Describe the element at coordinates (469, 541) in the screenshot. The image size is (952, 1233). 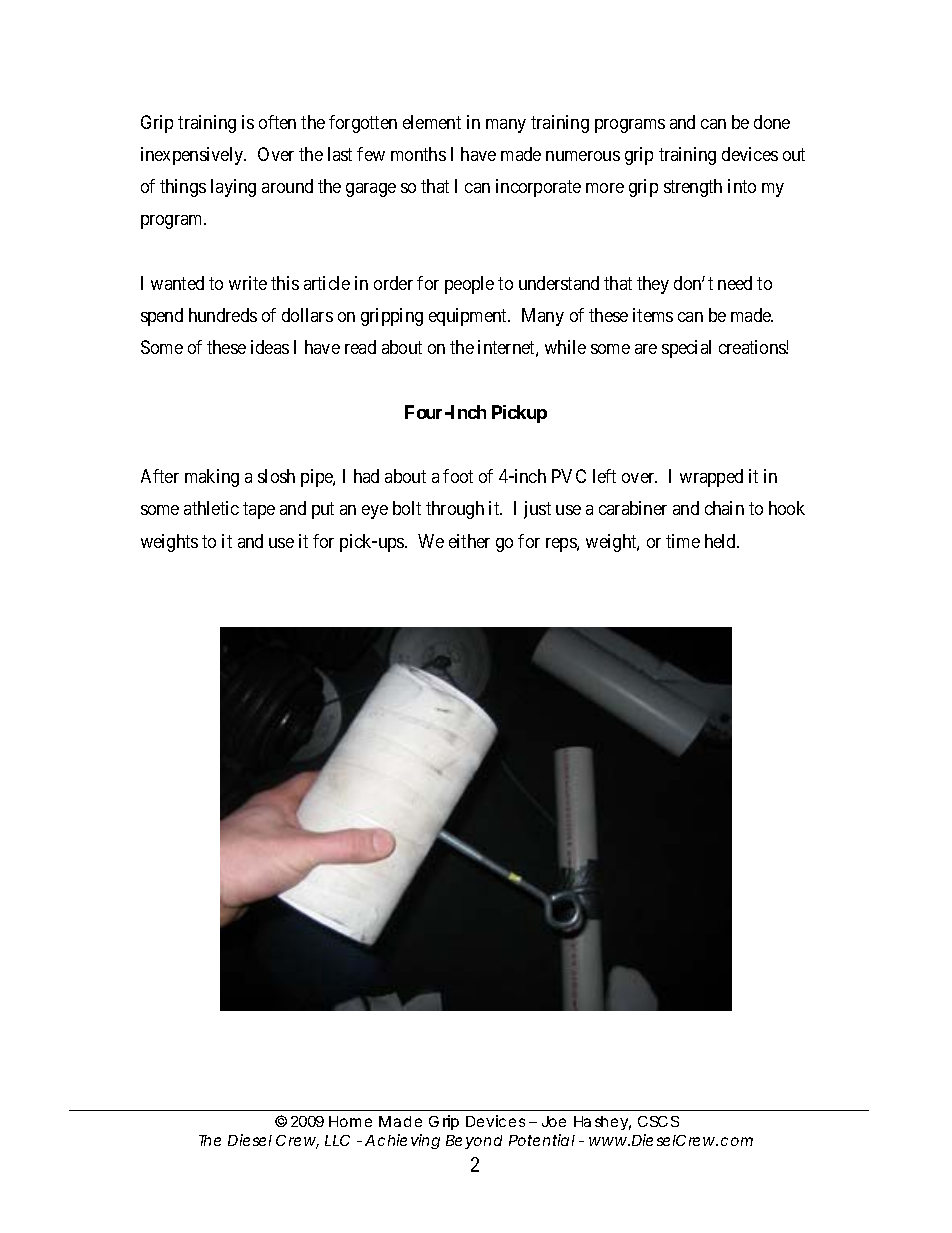
I see `either` at that location.
